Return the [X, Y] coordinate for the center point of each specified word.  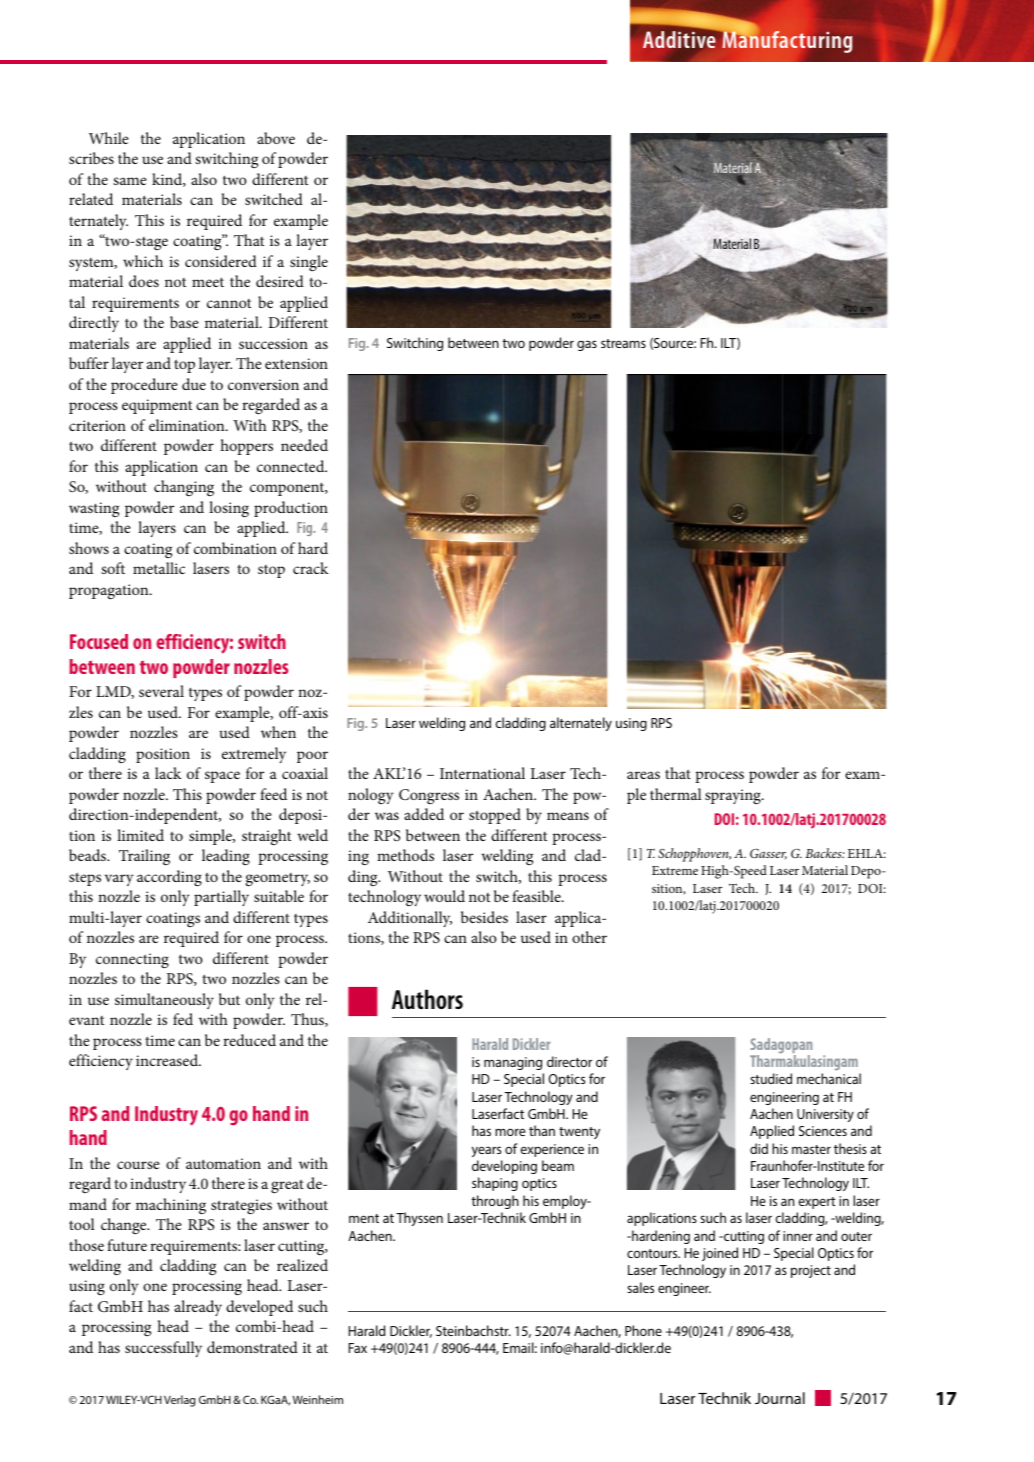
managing [513, 1063]
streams [623, 343]
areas [643, 775]
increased [168, 1060]
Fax [358, 1348]
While [109, 138]
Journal [780, 1398]
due [194, 384]
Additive [680, 38]
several [161, 691]
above [276, 138]
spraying [734, 796]
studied [771, 1078]
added [424, 814]
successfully [163, 1349]
